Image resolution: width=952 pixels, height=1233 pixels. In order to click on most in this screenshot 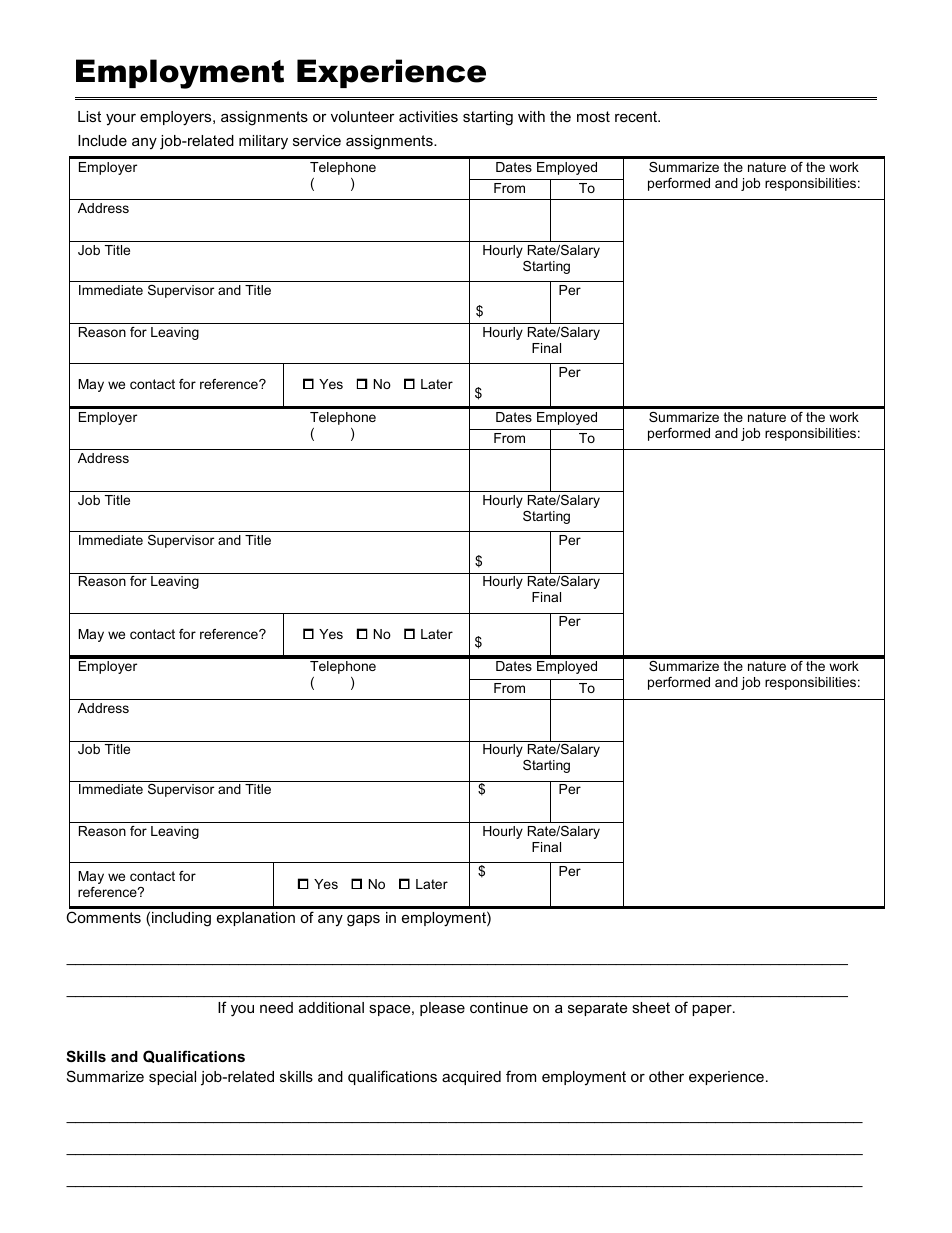, I will do `click(593, 116)`.
